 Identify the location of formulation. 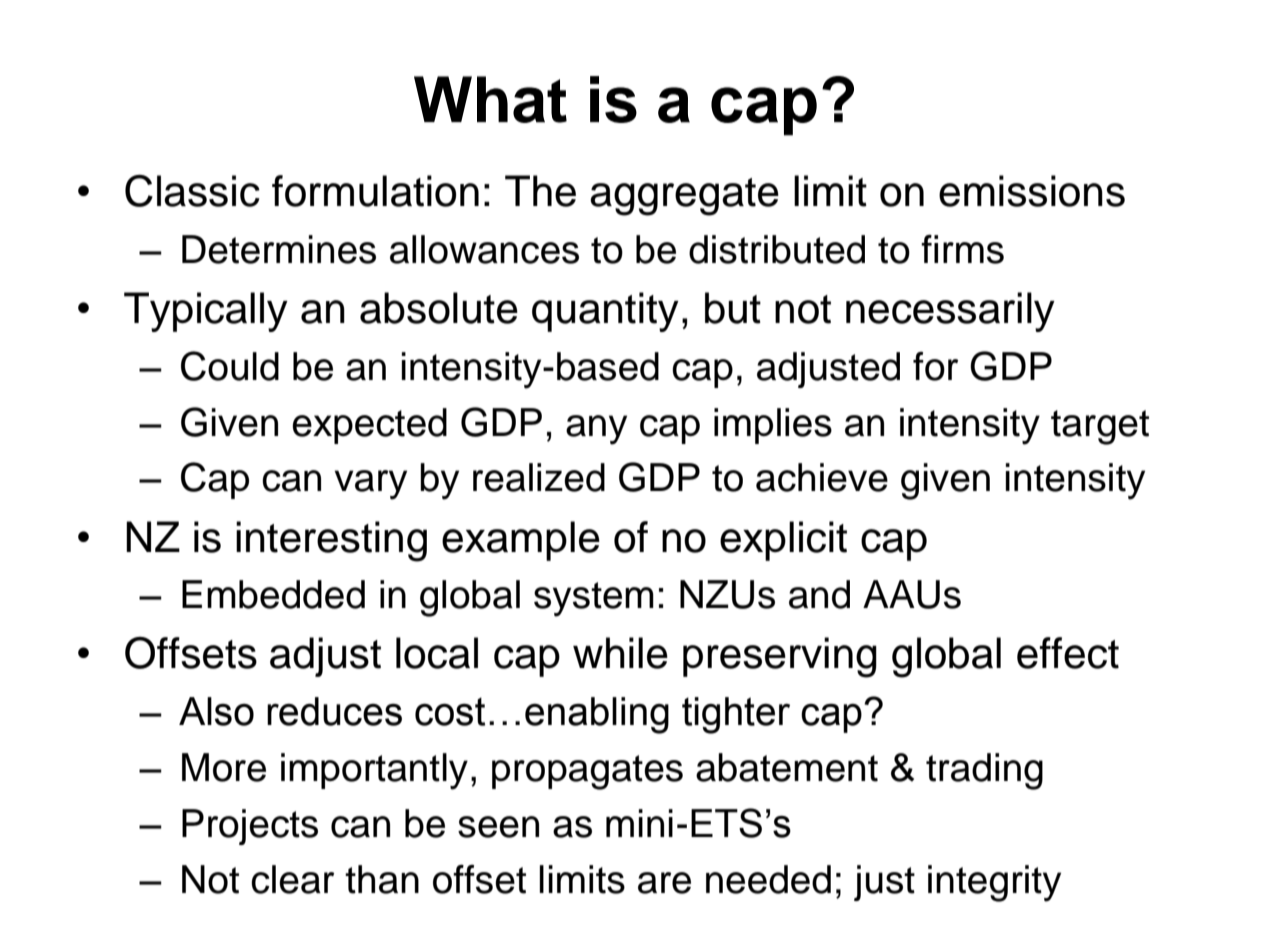
(375, 191).
